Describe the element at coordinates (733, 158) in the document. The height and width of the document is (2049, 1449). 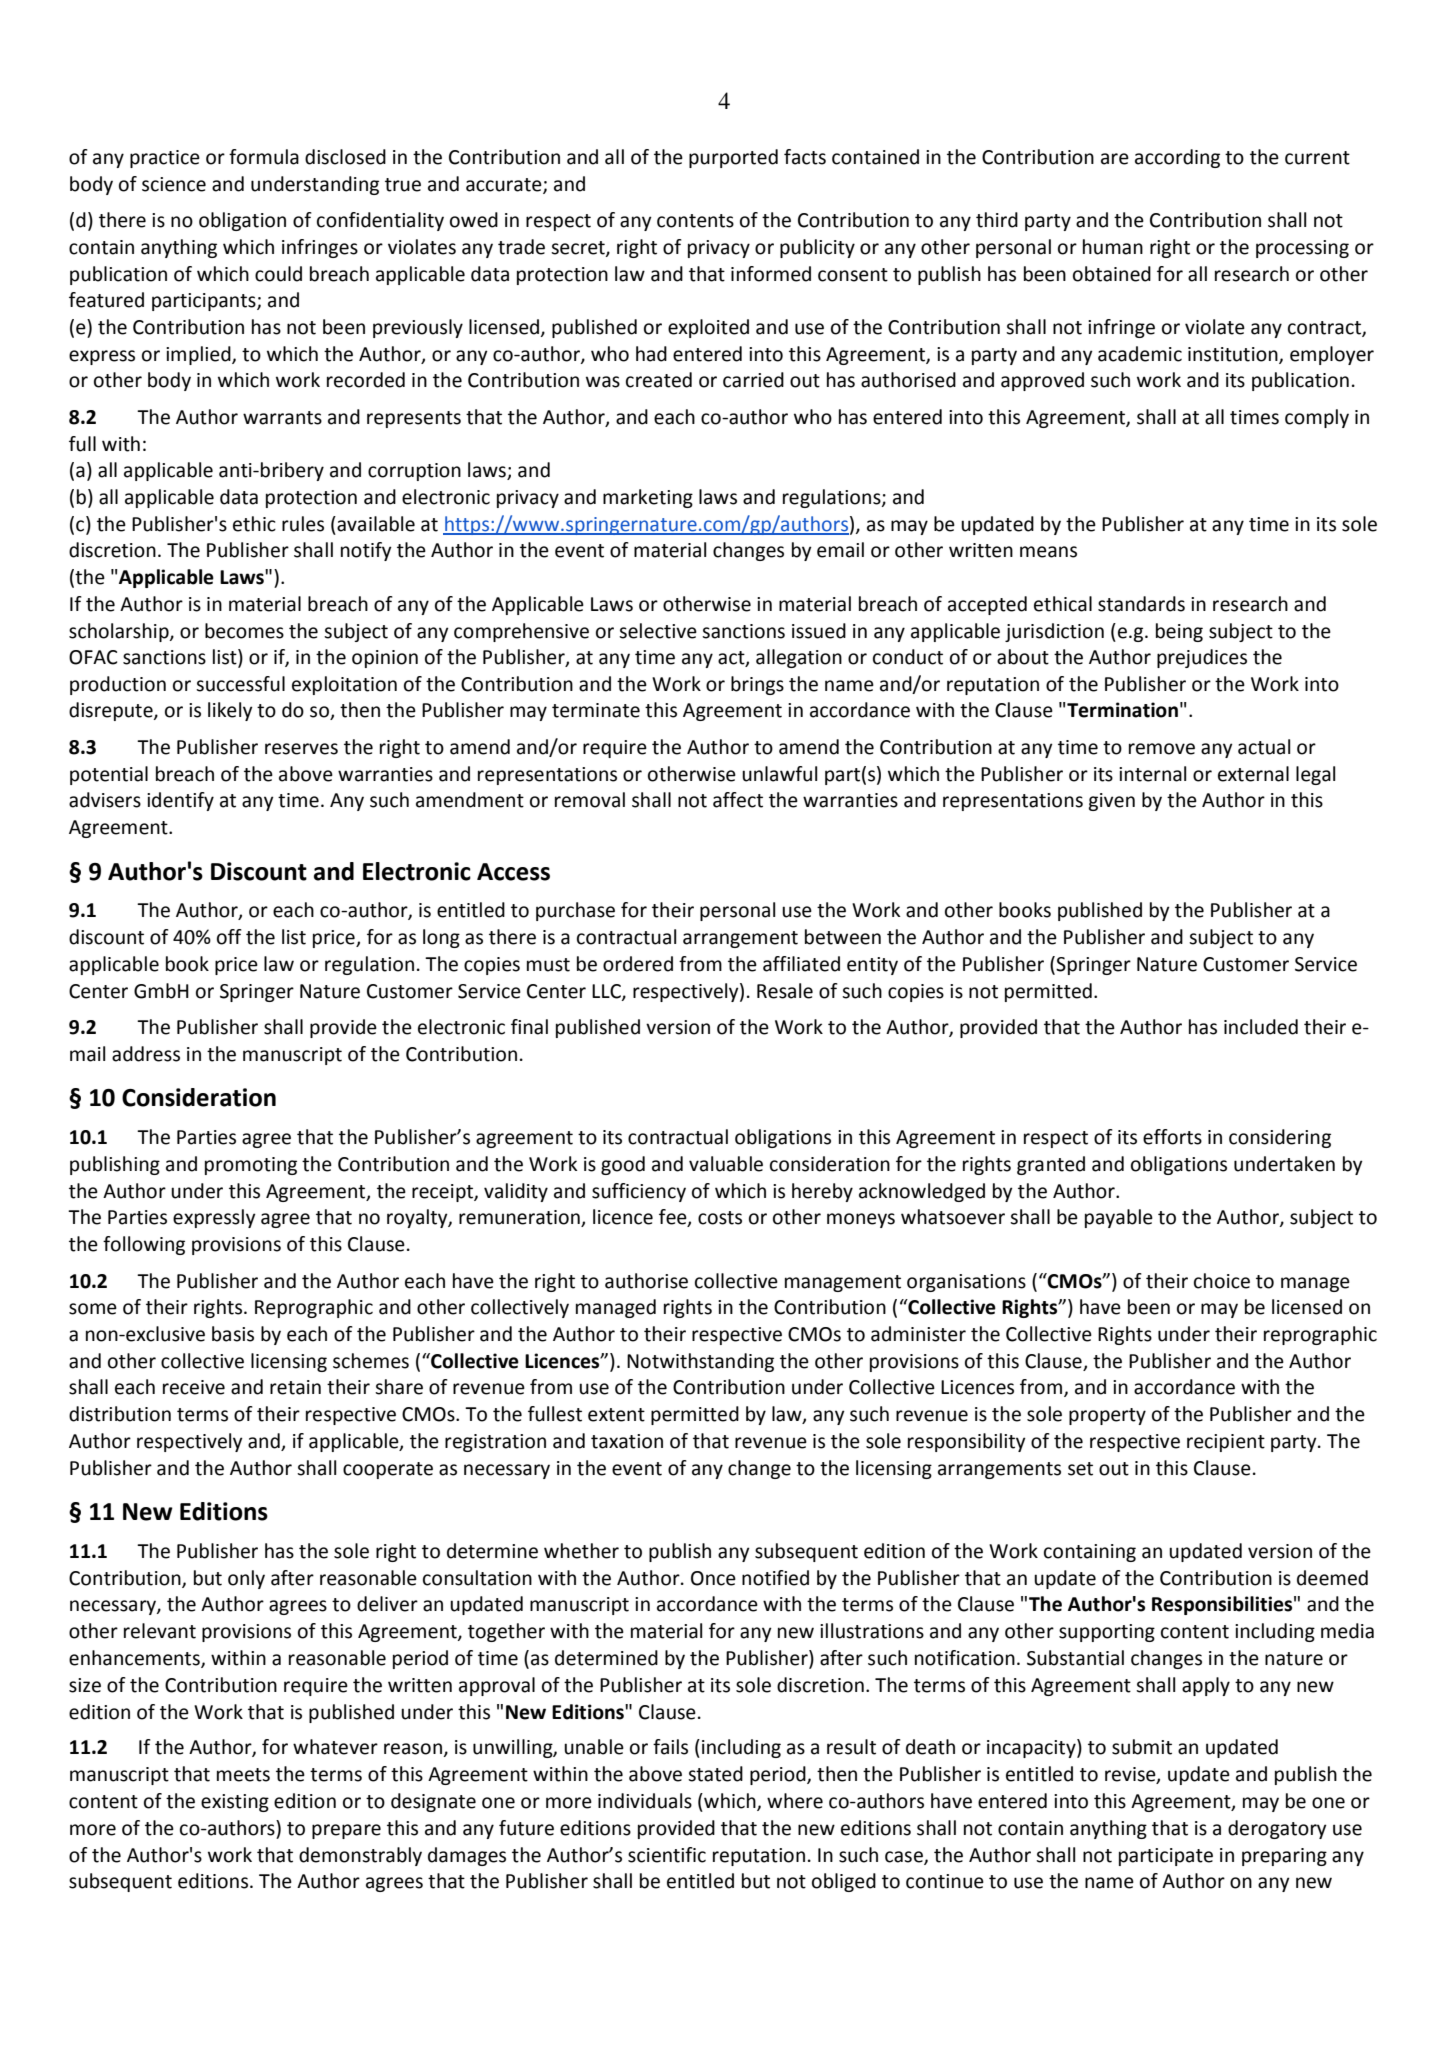
I see `purported` at that location.
